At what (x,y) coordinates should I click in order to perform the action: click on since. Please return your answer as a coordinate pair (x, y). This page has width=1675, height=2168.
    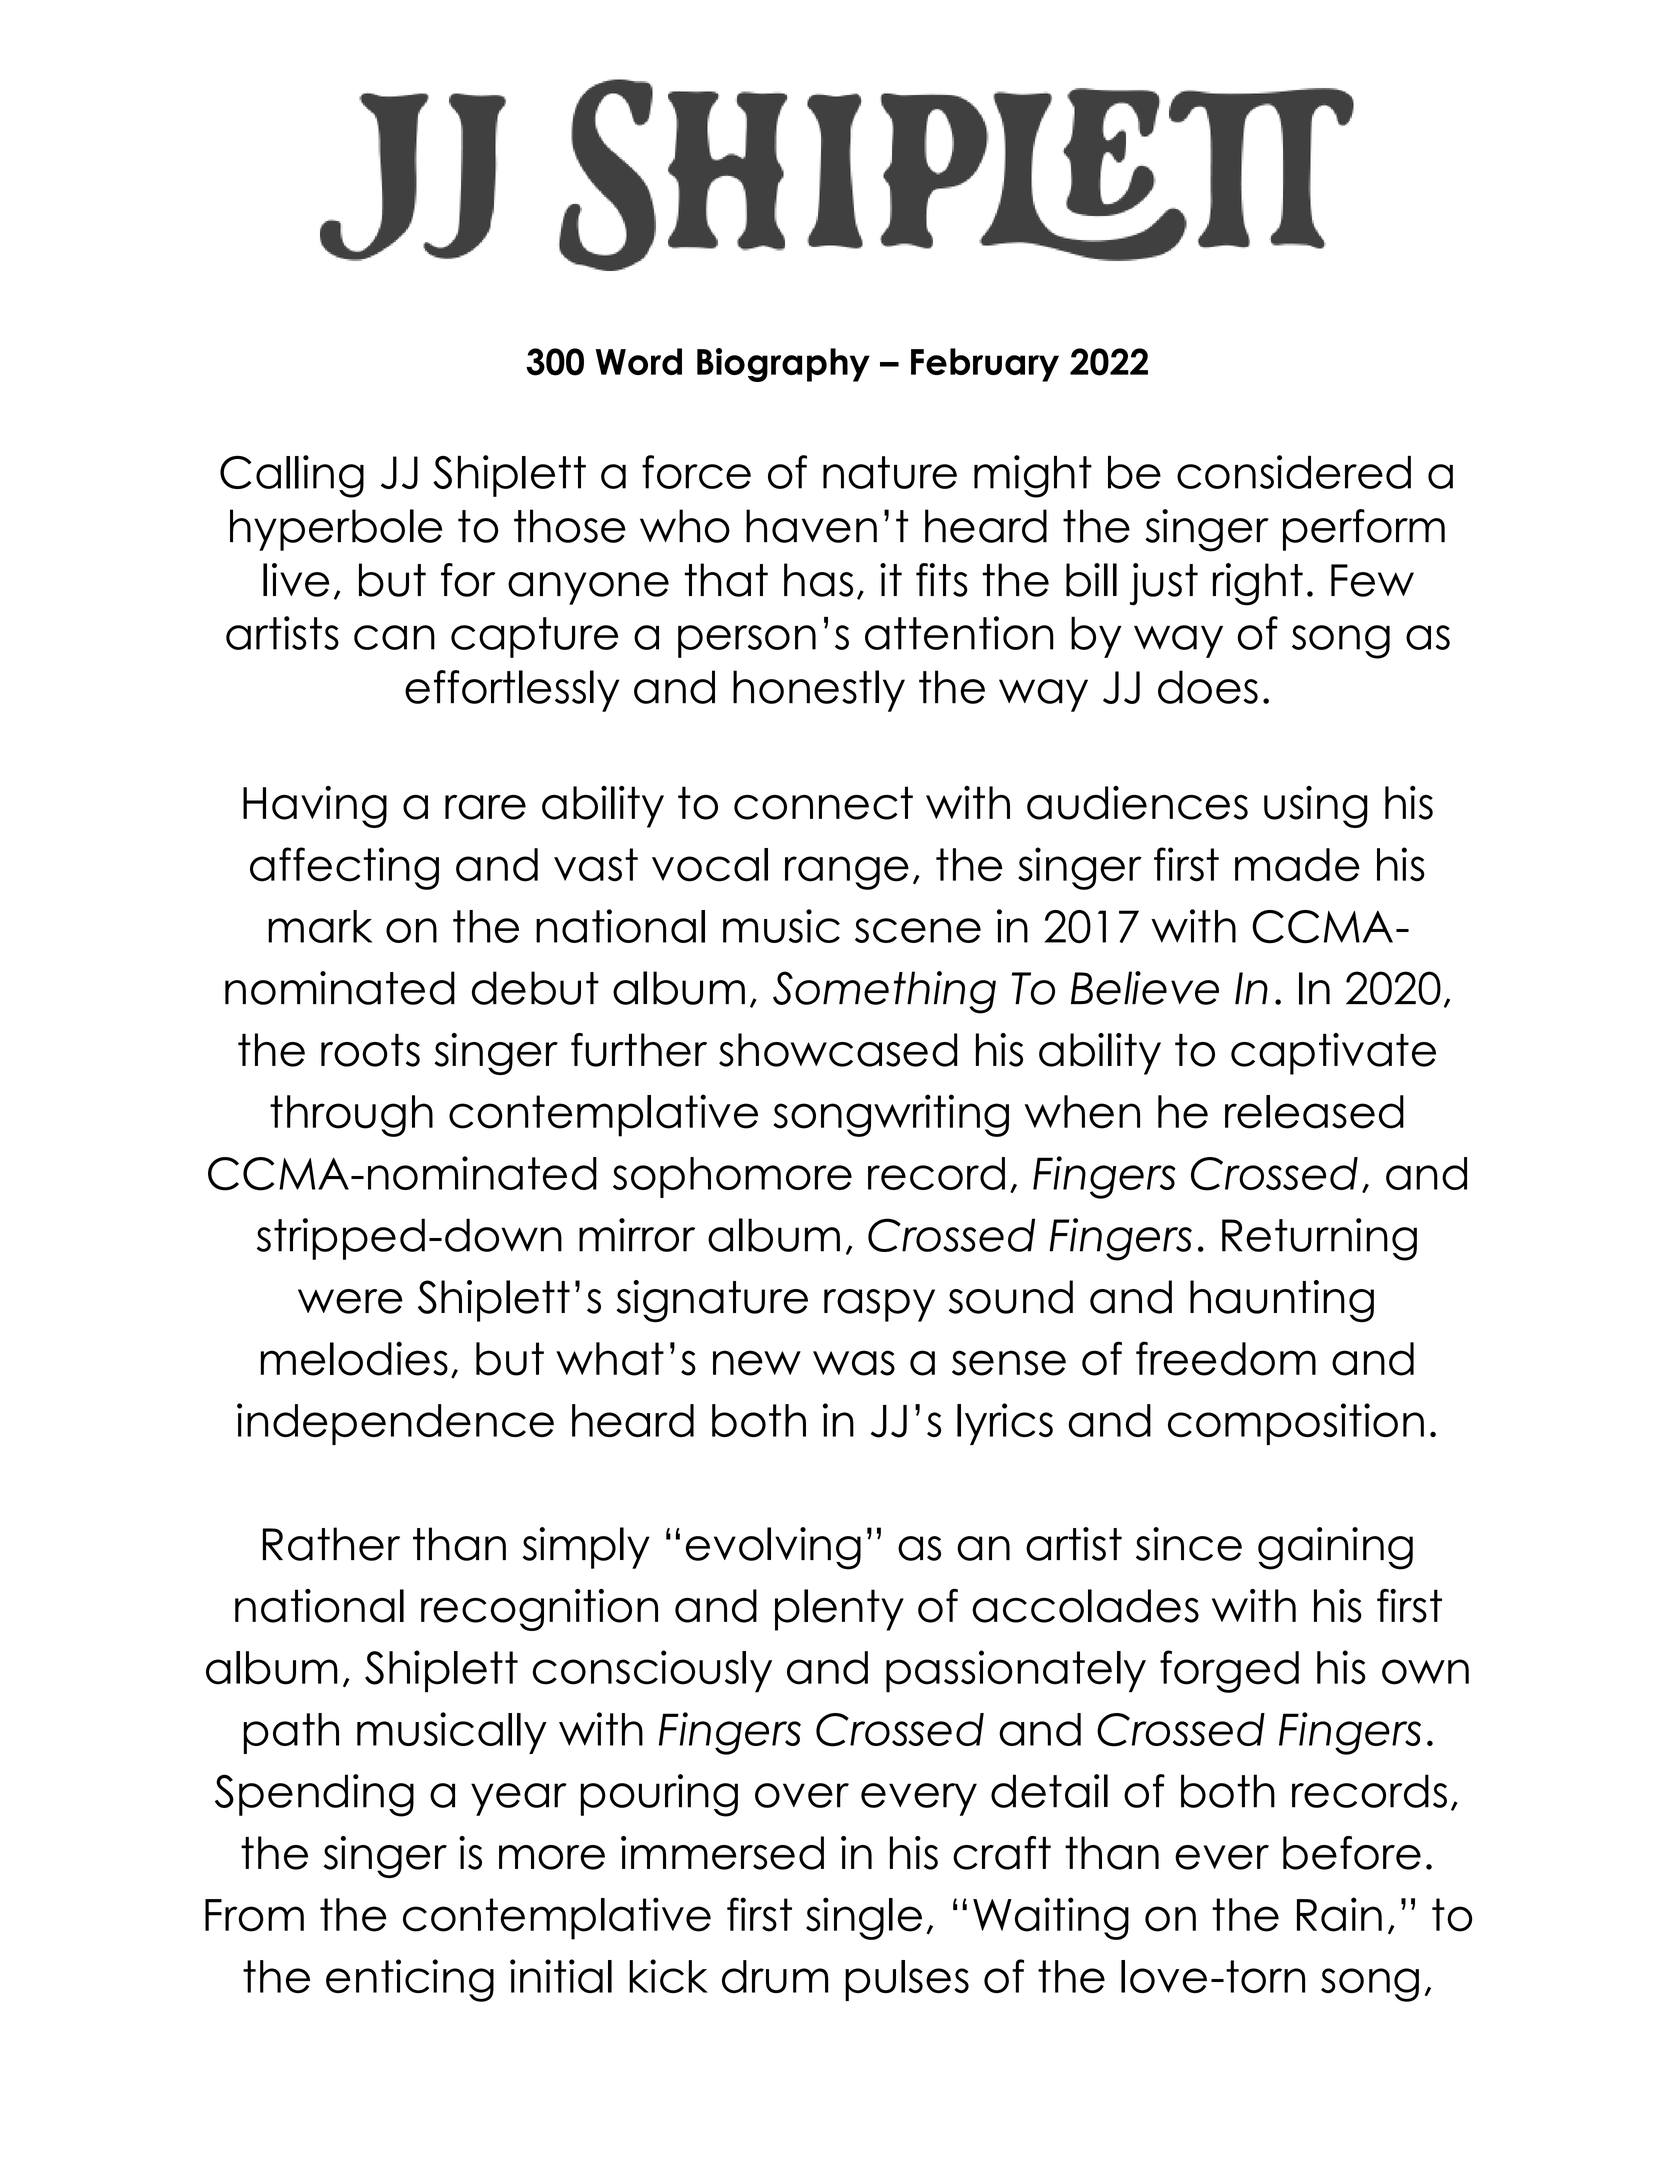
    Looking at the image, I should click on (1189, 1544).
